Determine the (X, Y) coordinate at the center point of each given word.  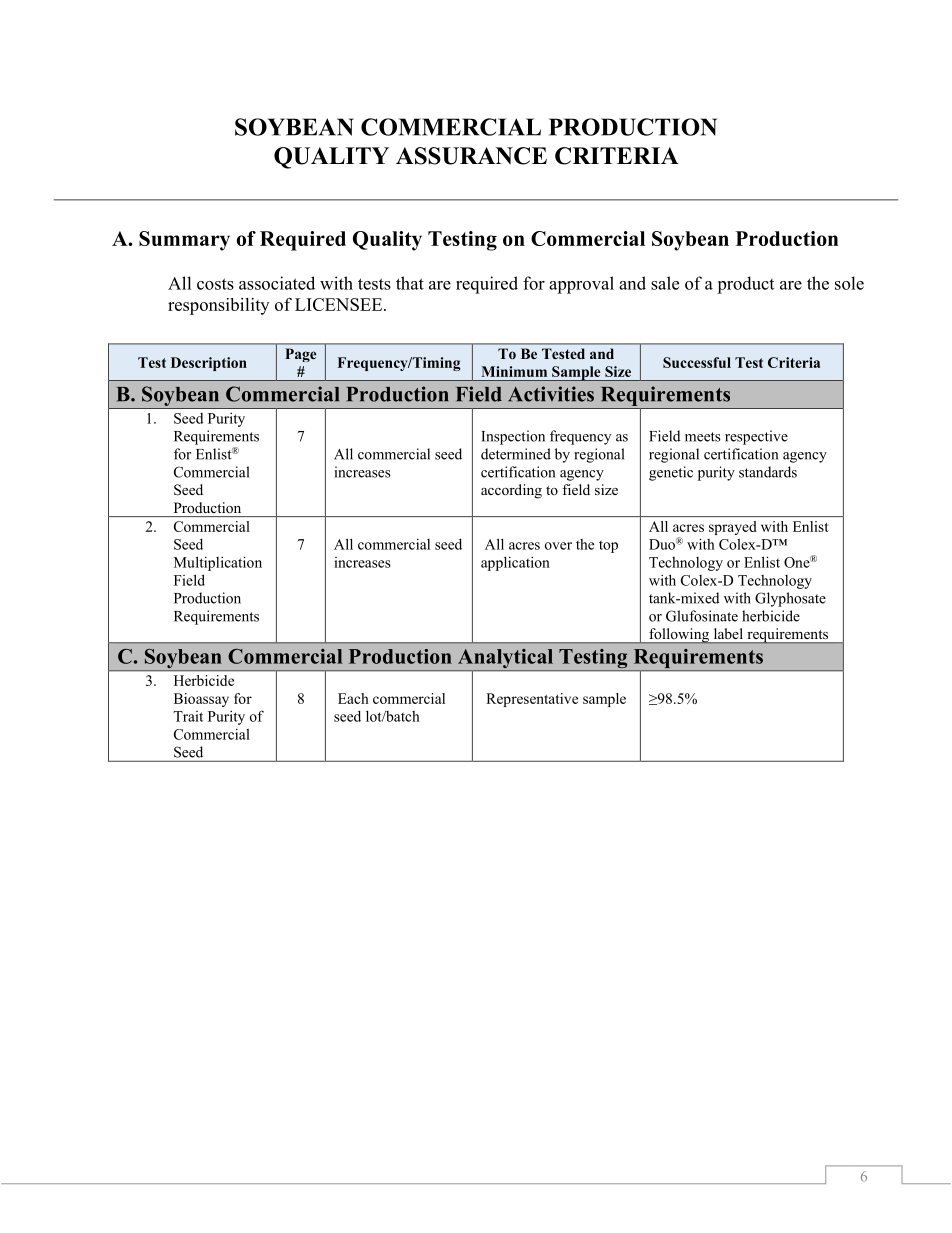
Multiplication (218, 563)
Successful (697, 362)
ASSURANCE (471, 156)
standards (768, 472)
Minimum (514, 371)
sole (849, 283)
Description (209, 364)
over (558, 546)
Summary (184, 241)
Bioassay (201, 700)
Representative (532, 700)
